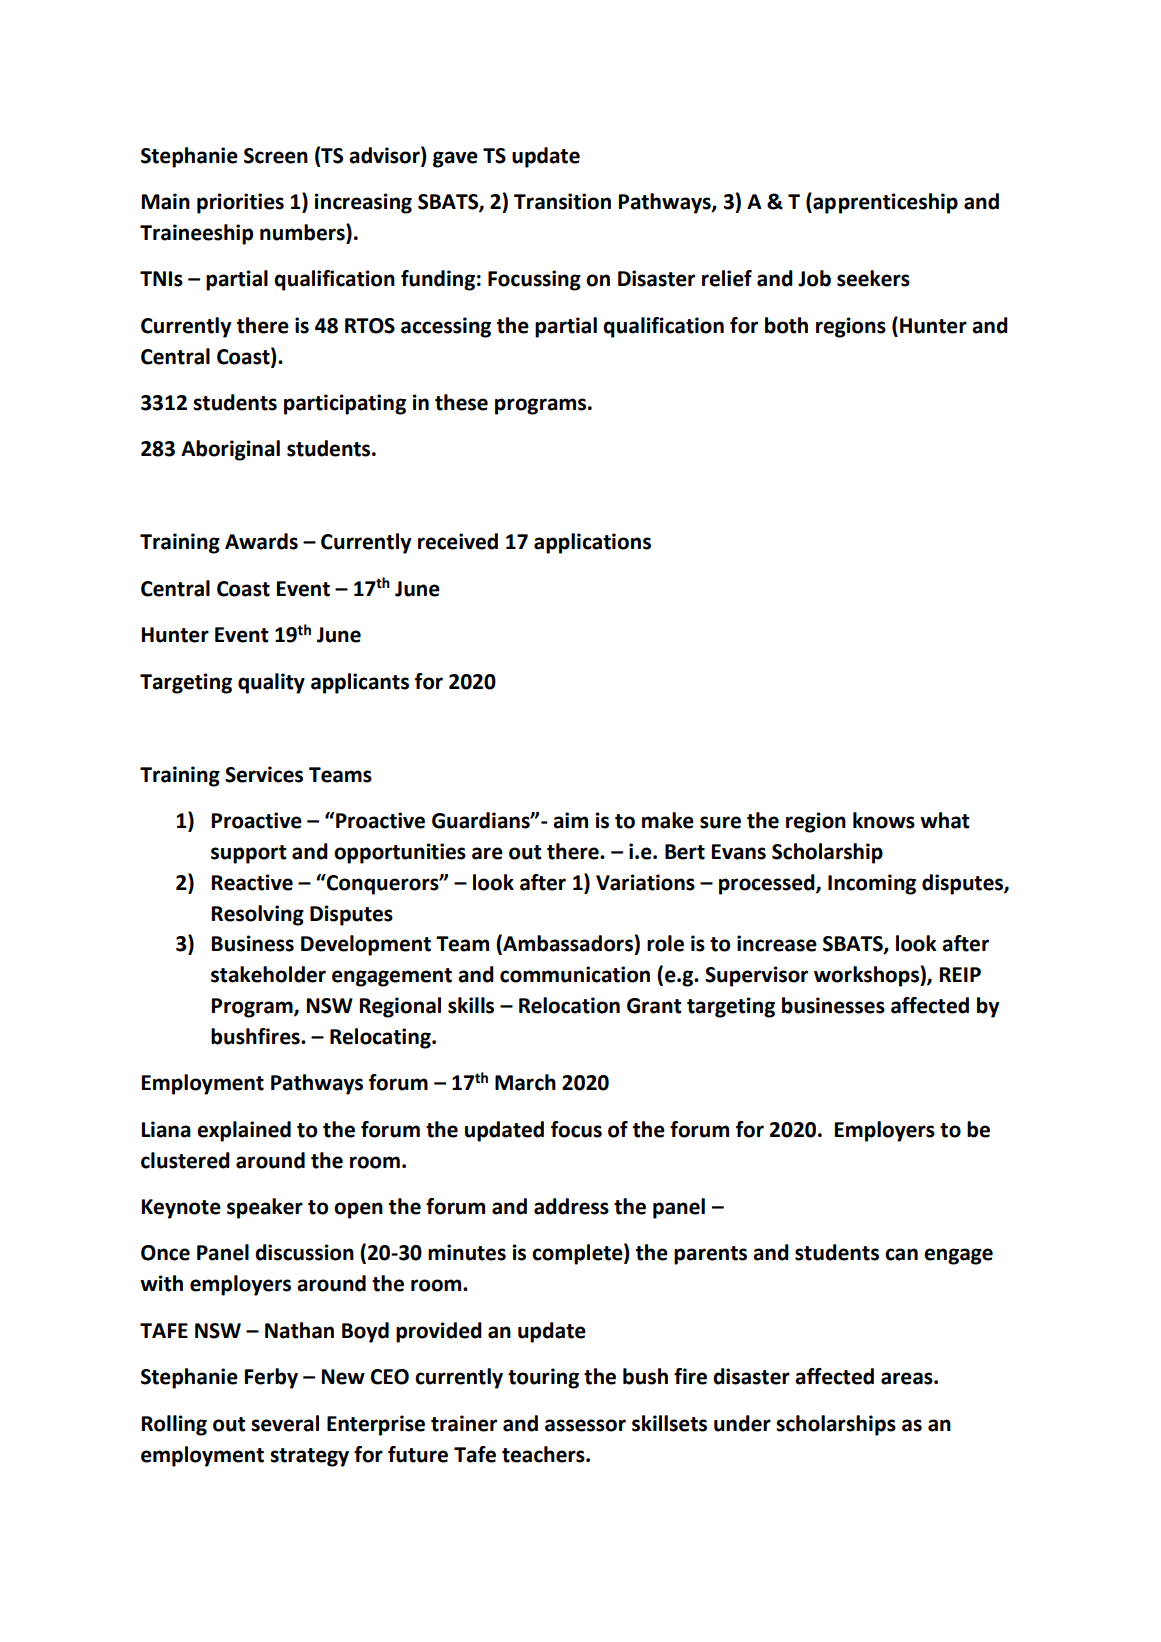 The height and width of the page is (1642, 1161). I want to click on several, so click(285, 1423).
